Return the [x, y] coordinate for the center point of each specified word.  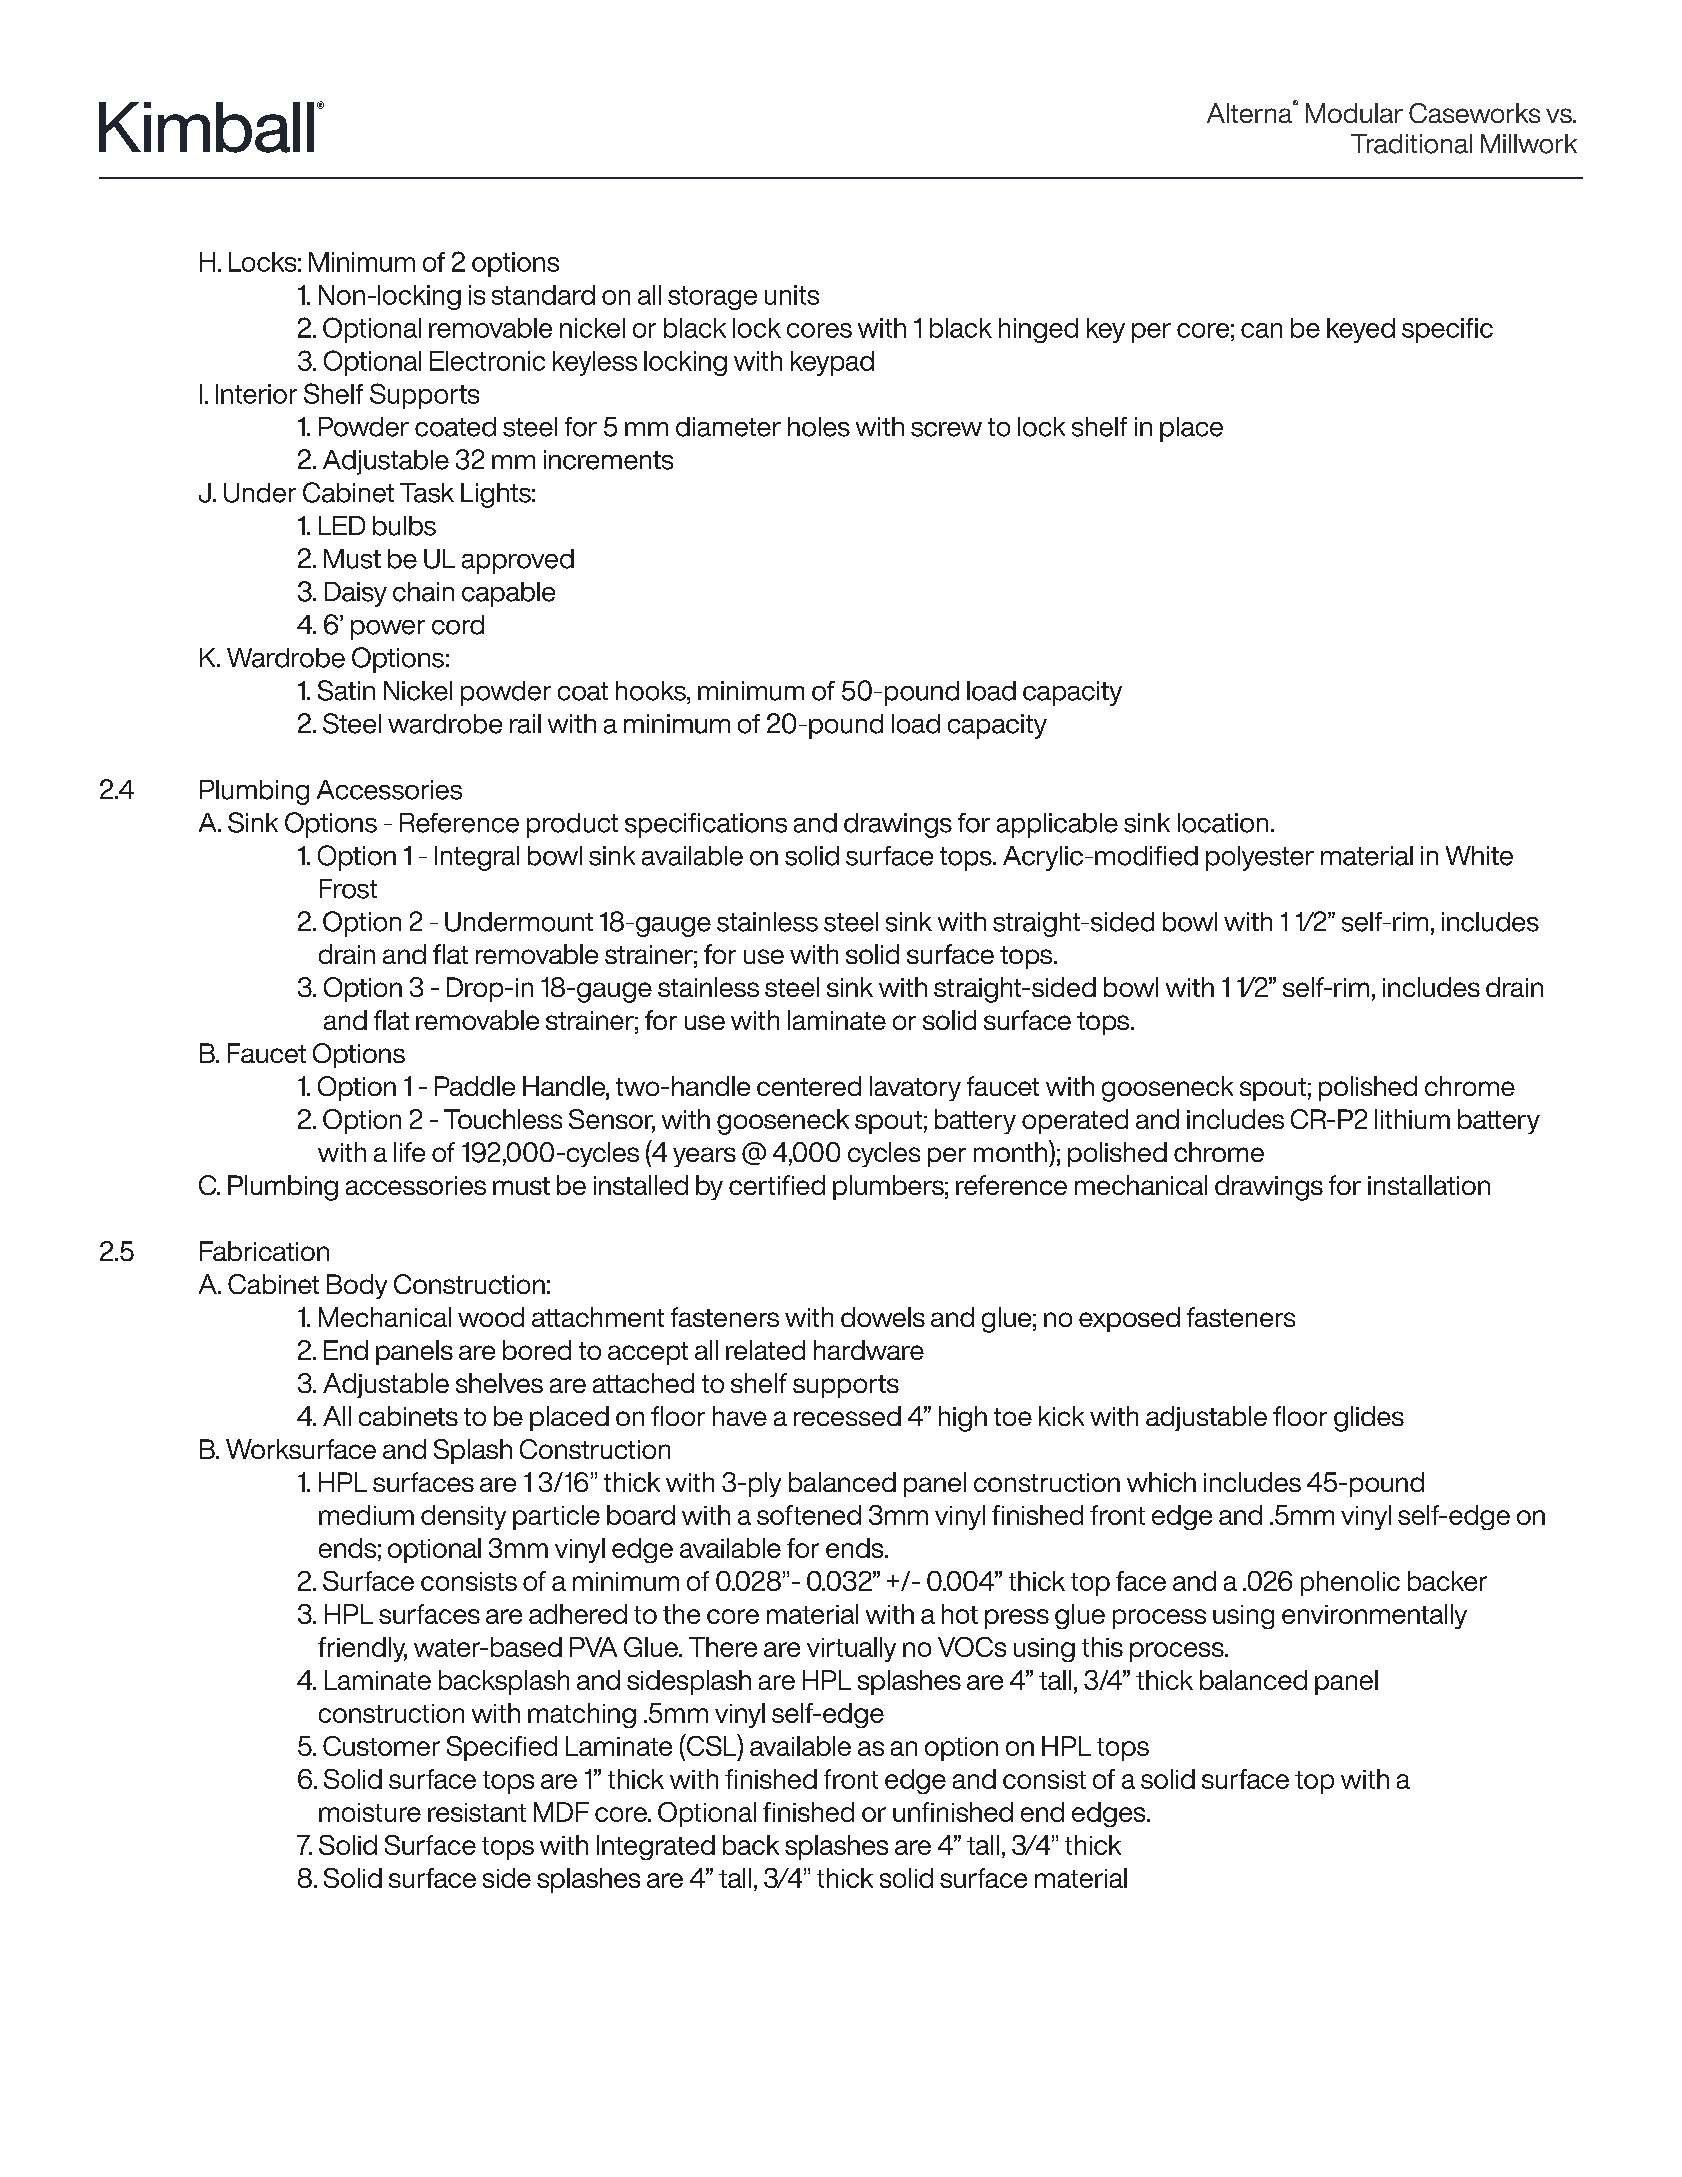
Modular [1354, 113]
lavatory [915, 1088]
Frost [348, 889]
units [792, 295]
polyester [1260, 858]
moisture [370, 1812]
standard [543, 295]
